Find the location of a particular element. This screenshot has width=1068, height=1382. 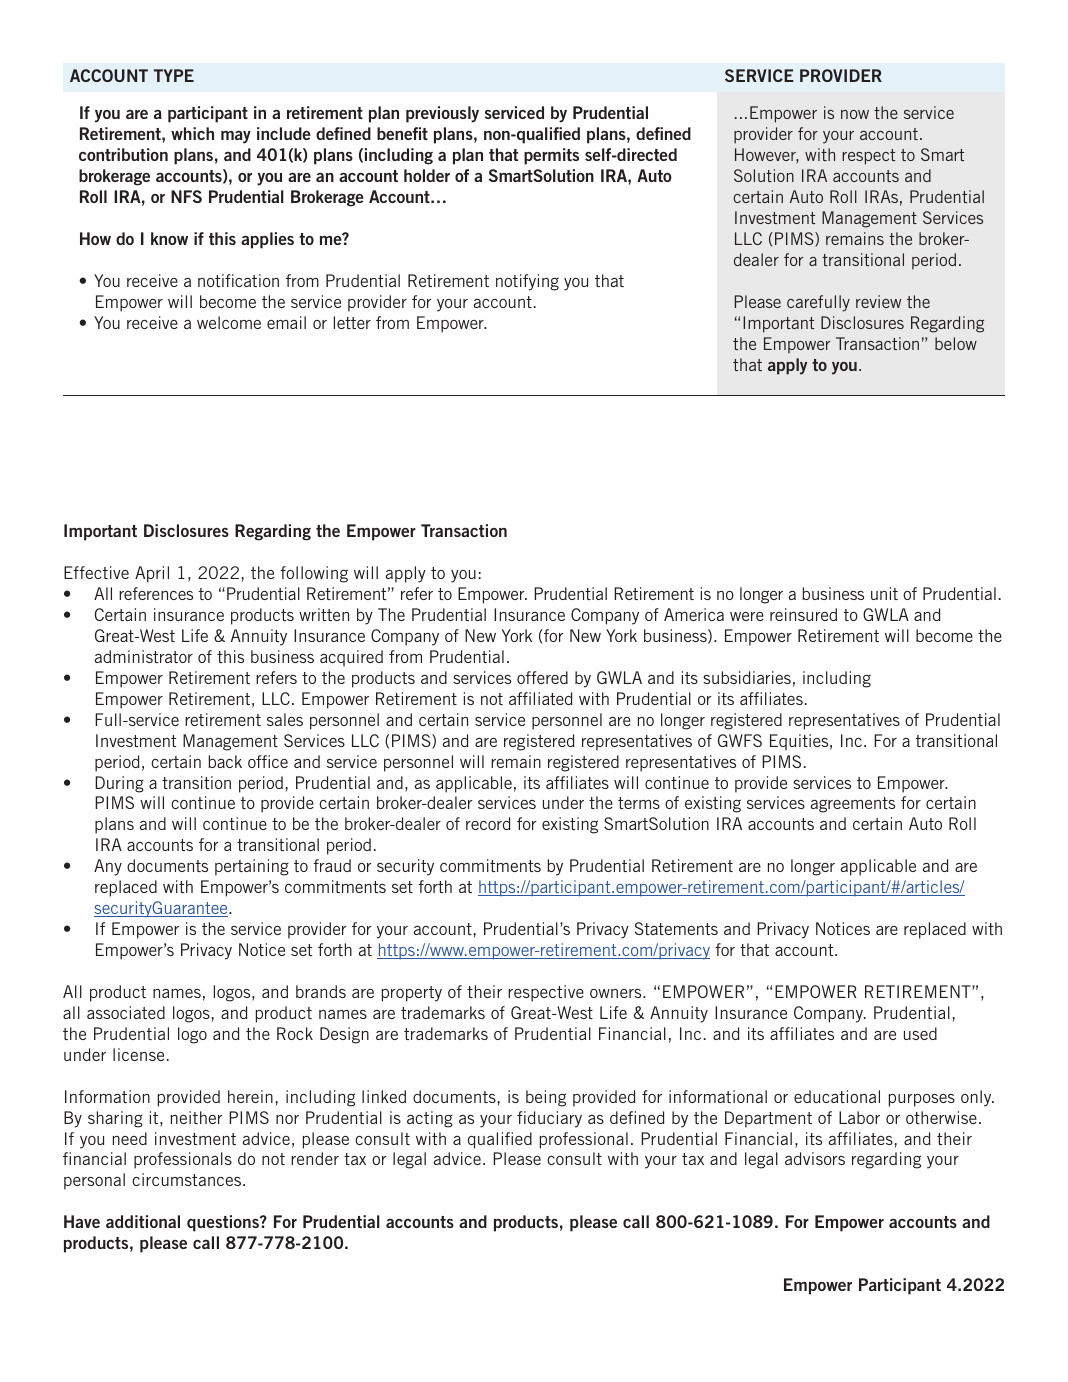

fiduciary is located at coordinates (549, 1119).
